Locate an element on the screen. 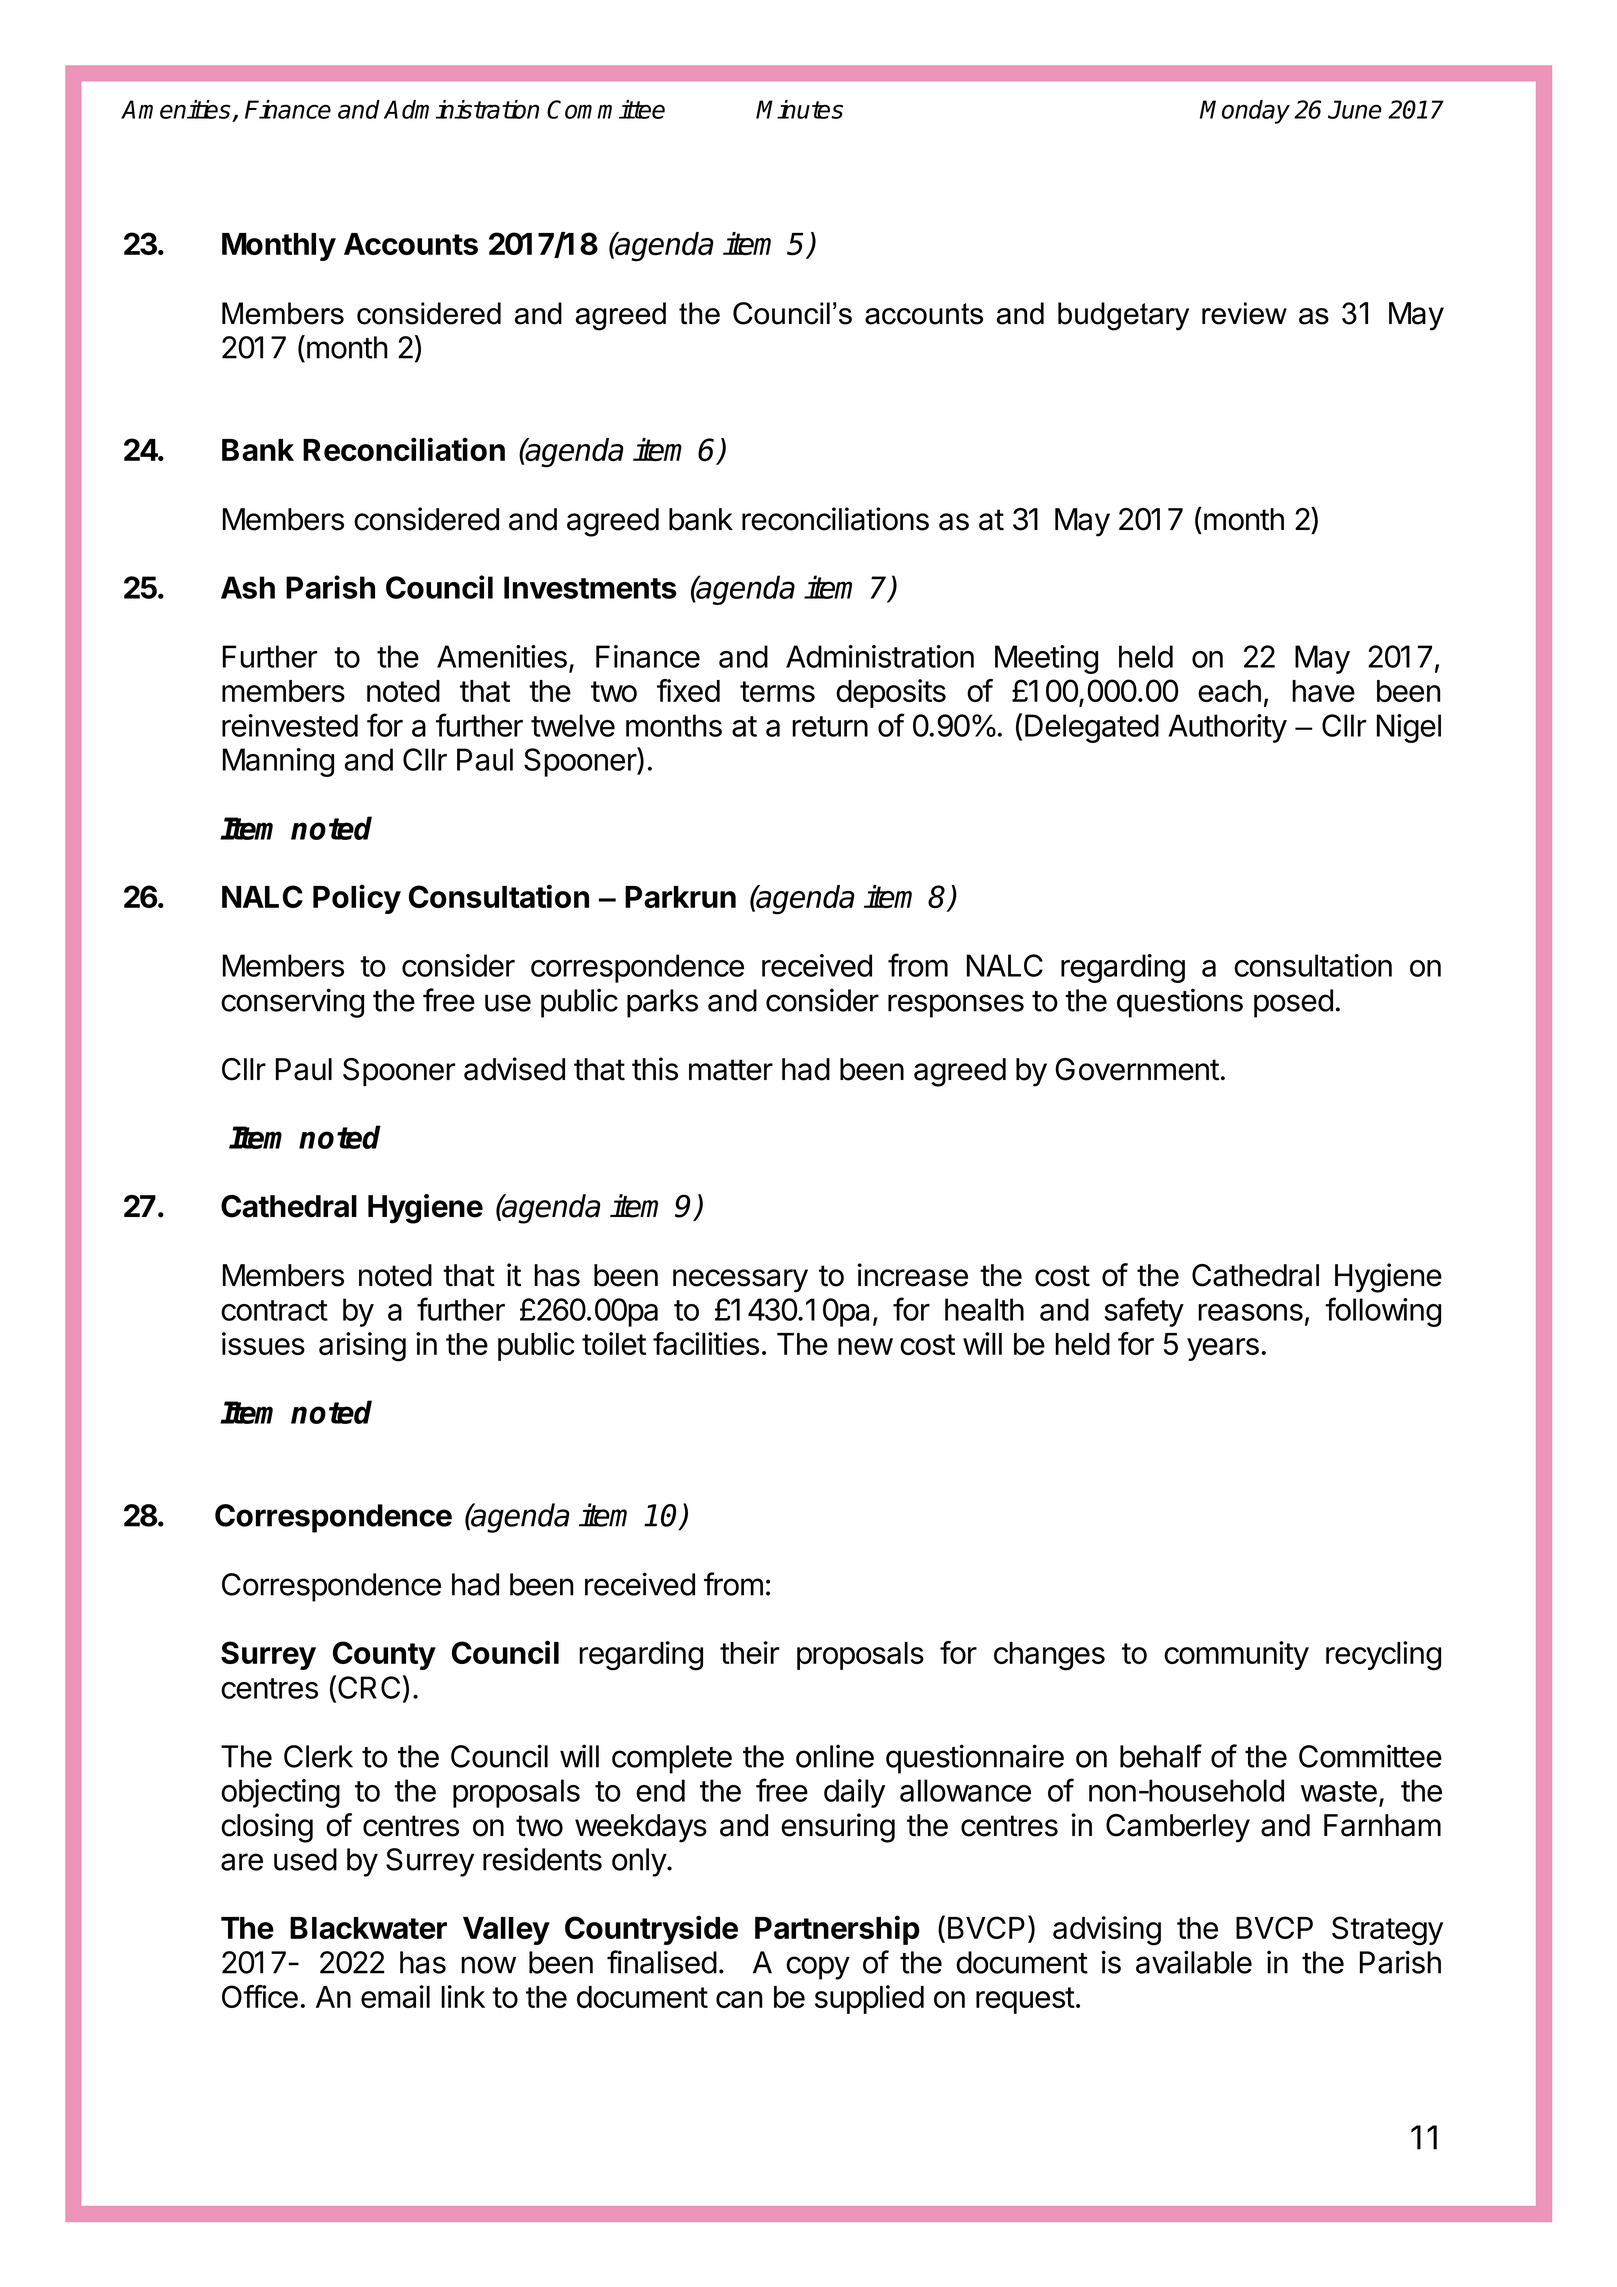 This screenshot has width=1617, height=2287. Minutes is located at coordinates (799, 109).
